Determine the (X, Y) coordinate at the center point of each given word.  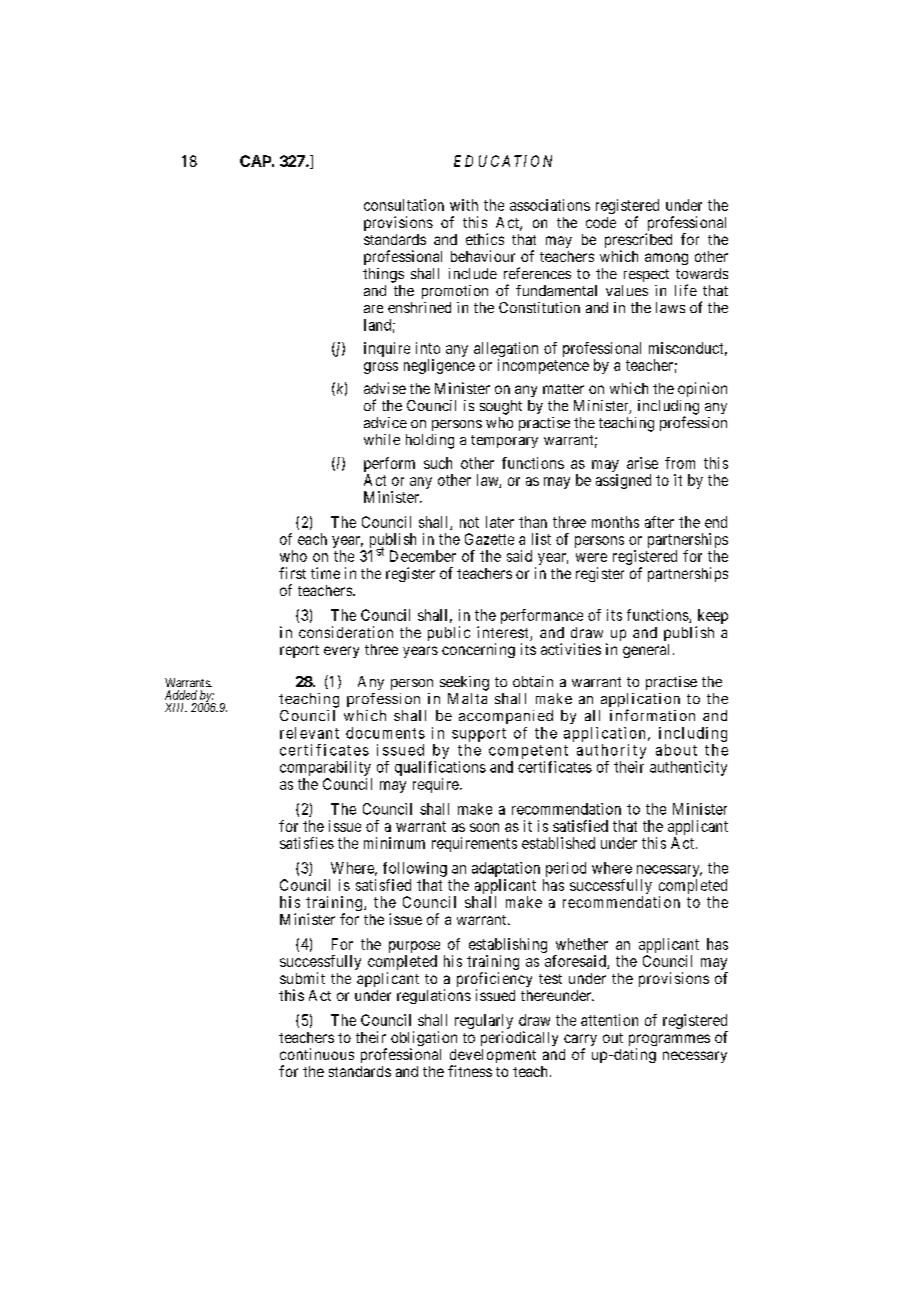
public (449, 633)
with (464, 205)
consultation (404, 205)
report (299, 651)
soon (484, 827)
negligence (439, 366)
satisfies (307, 843)
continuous (317, 1054)
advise (385, 388)
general (646, 651)
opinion (702, 389)
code (601, 222)
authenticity (688, 768)
